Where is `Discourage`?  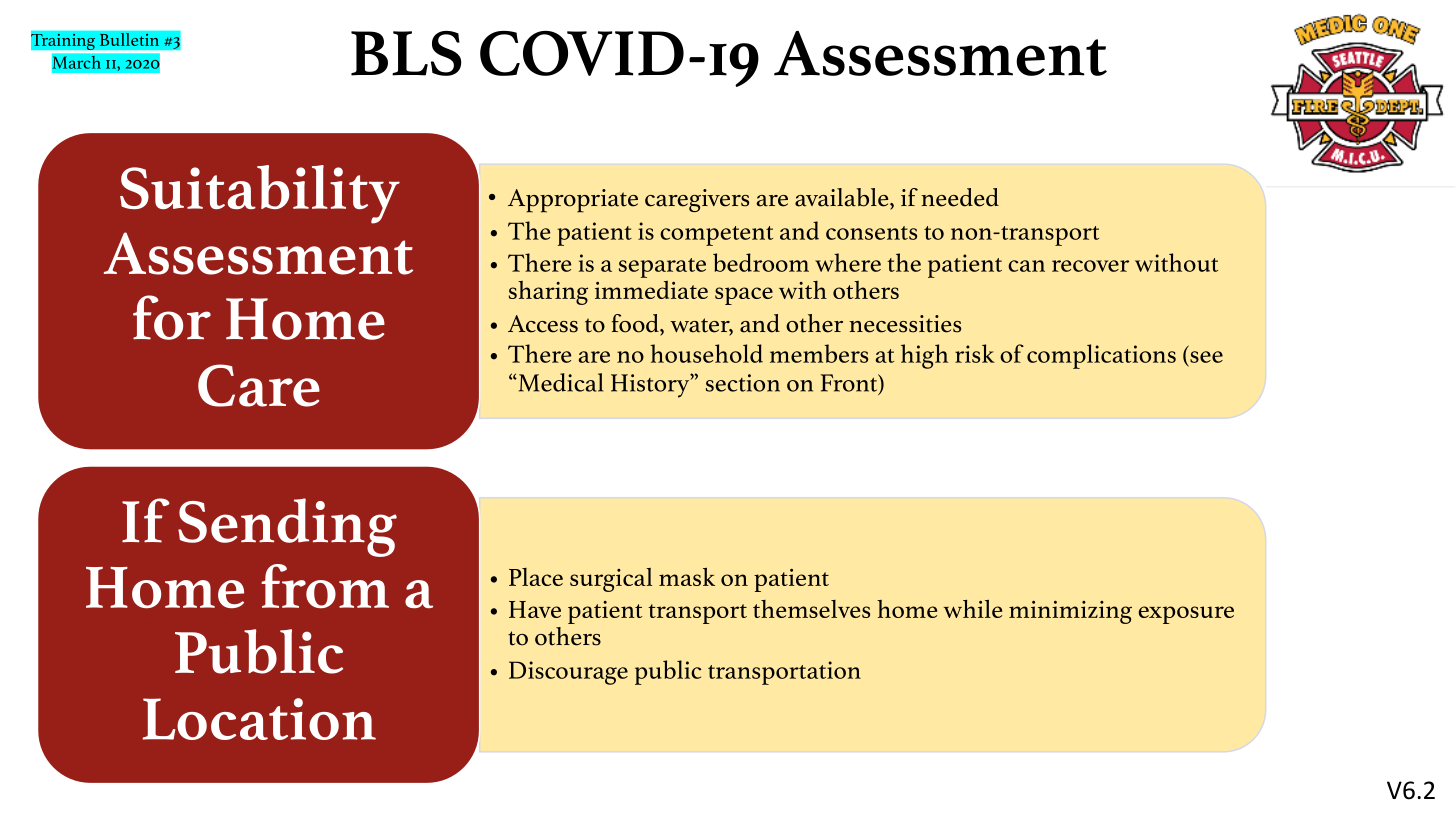 Discourage is located at coordinates (568, 673).
